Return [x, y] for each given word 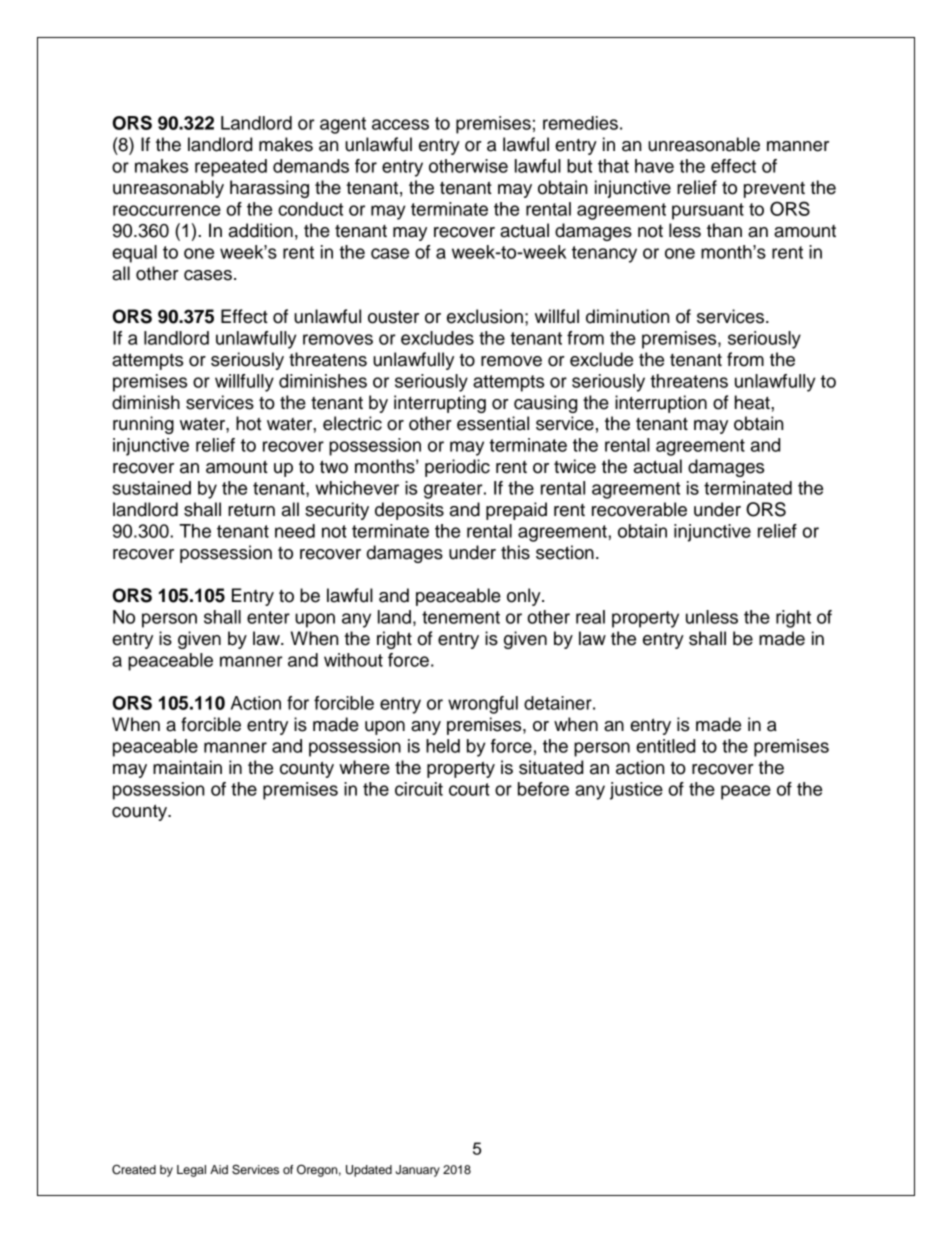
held [443, 746]
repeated [231, 168]
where [364, 767]
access [400, 124]
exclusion [485, 316]
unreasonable [704, 144]
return [251, 510]
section [565, 552]
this [515, 552]
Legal [191, 1171]
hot [248, 423]
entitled [665, 746]
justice [636, 791]
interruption [661, 404]
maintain [187, 767]
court [469, 789]
